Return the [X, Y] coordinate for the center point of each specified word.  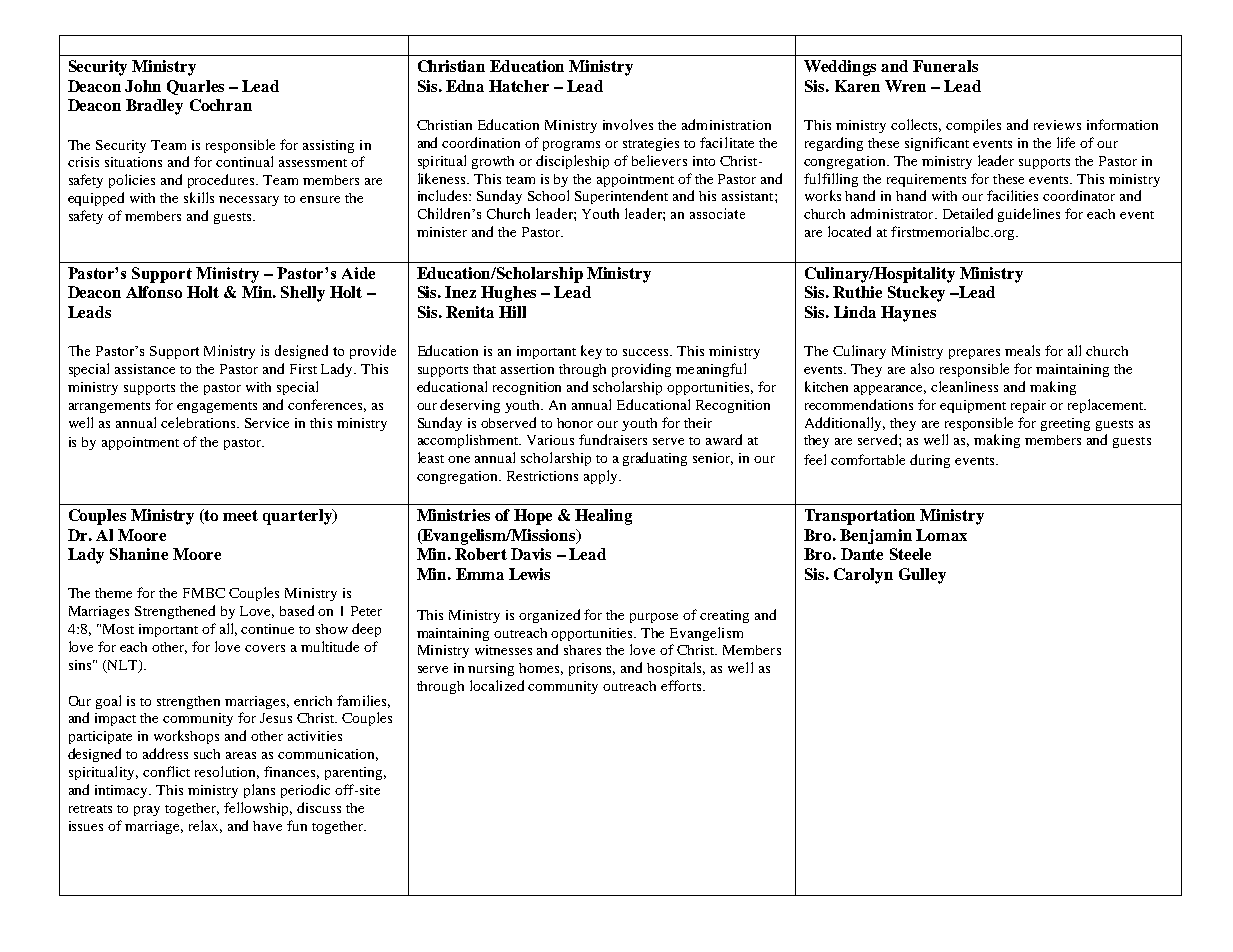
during [930, 461]
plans [259, 791]
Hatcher [519, 86]
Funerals [945, 66]
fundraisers [613, 439]
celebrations [199, 422]
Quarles [195, 87]
